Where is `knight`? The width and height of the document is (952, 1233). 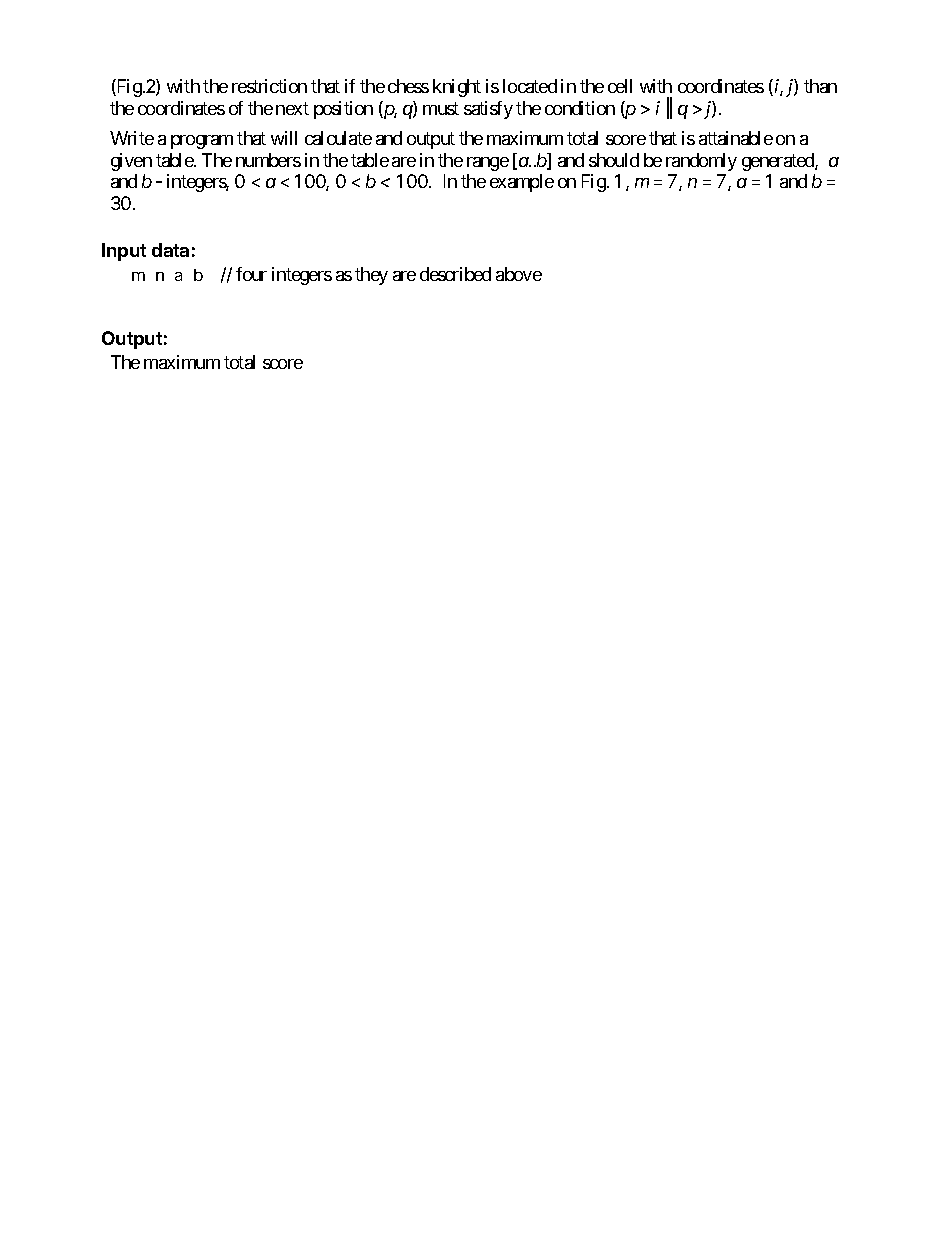
knight is located at coordinates (457, 88).
